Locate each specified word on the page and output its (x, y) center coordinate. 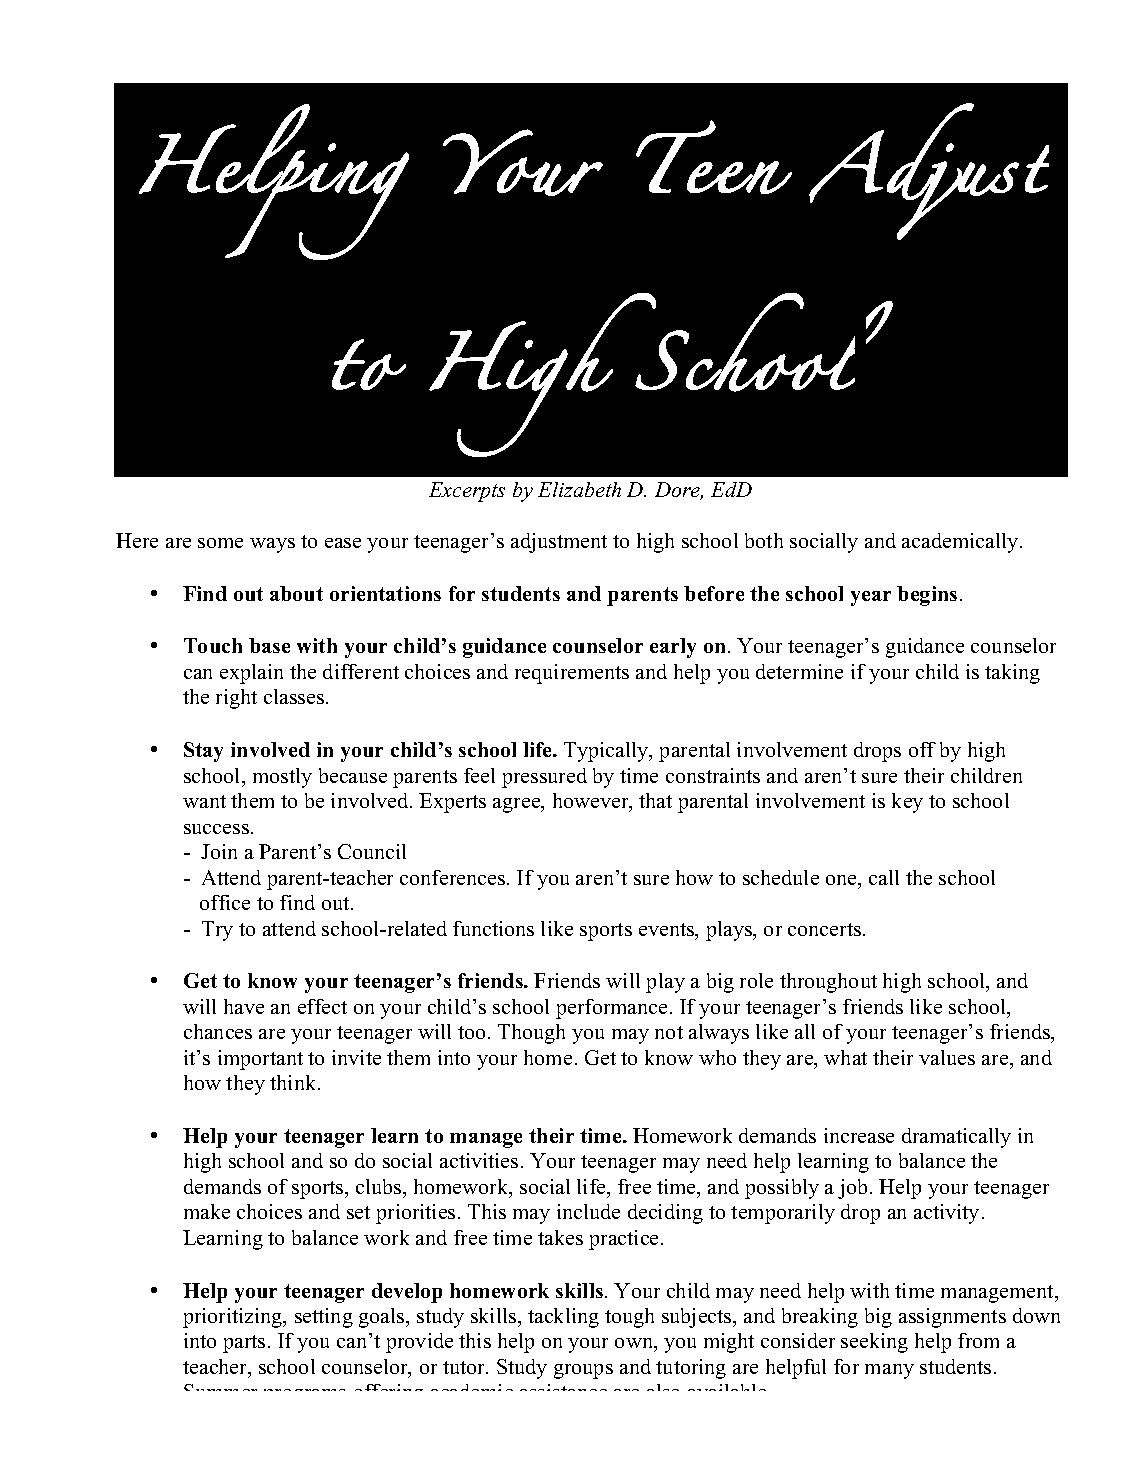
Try (217, 931)
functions (493, 928)
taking (1012, 674)
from (978, 1340)
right (236, 699)
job (852, 1189)
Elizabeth (579, 489)
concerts (826, 929)
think (294, 1082)
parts (244, 1344)
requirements (572, 674)
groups (583, 1371)
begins (927, 596)
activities (479, 1160)
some (220, 543)
